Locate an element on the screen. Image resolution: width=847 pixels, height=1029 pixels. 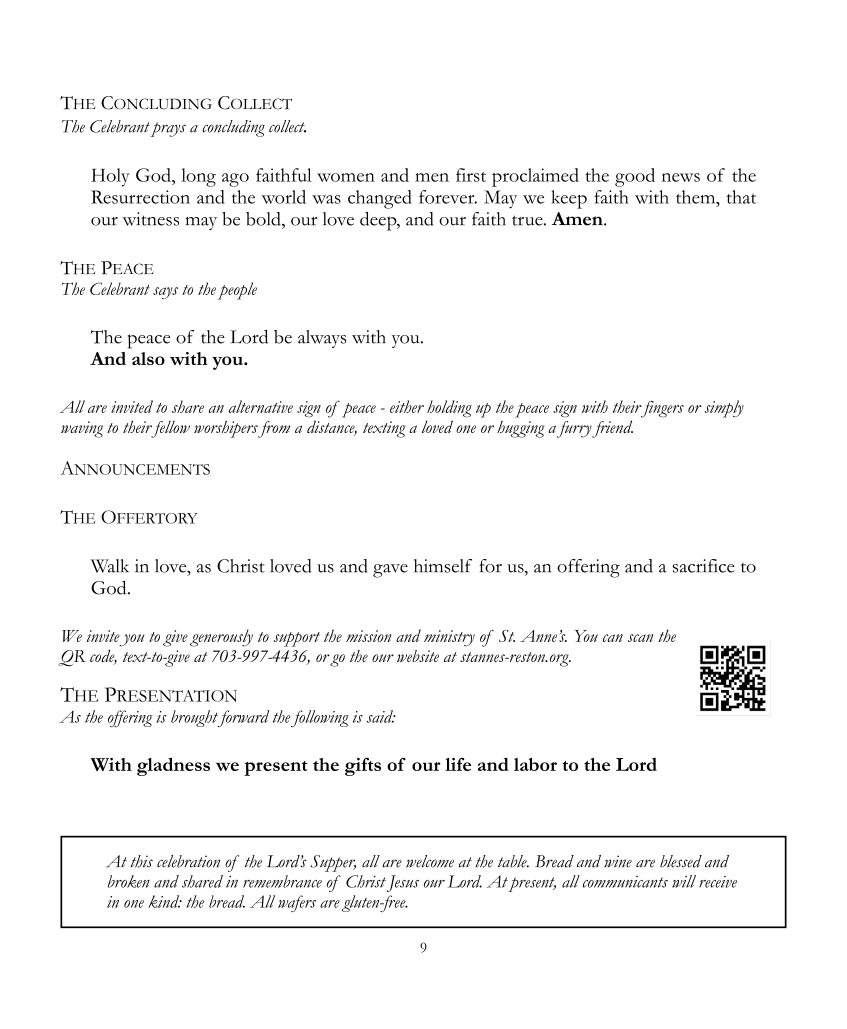
fingers is located at coordinates (661, 409).
